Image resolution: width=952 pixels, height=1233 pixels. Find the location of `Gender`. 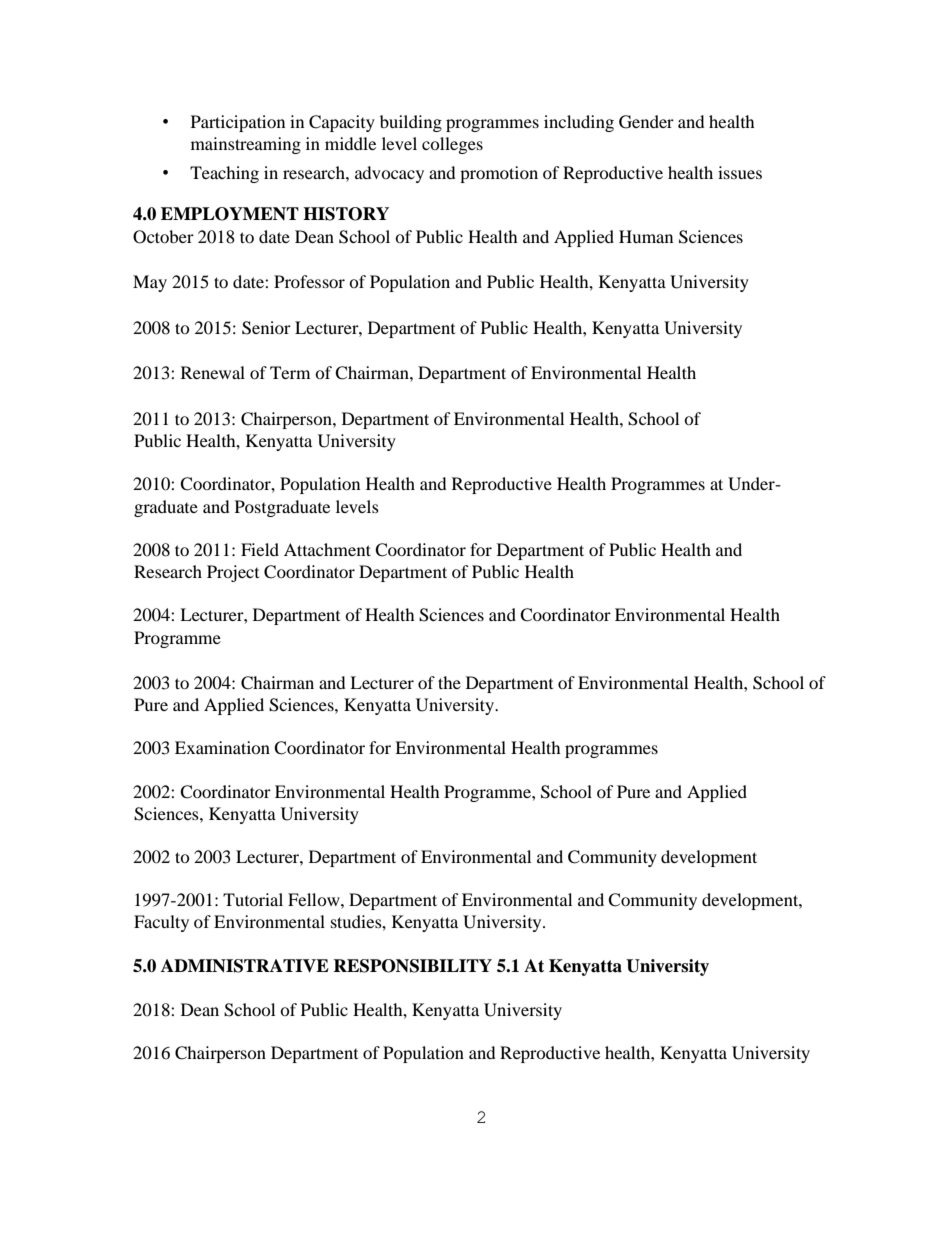

Gender is located at coordinates (646, 122).
